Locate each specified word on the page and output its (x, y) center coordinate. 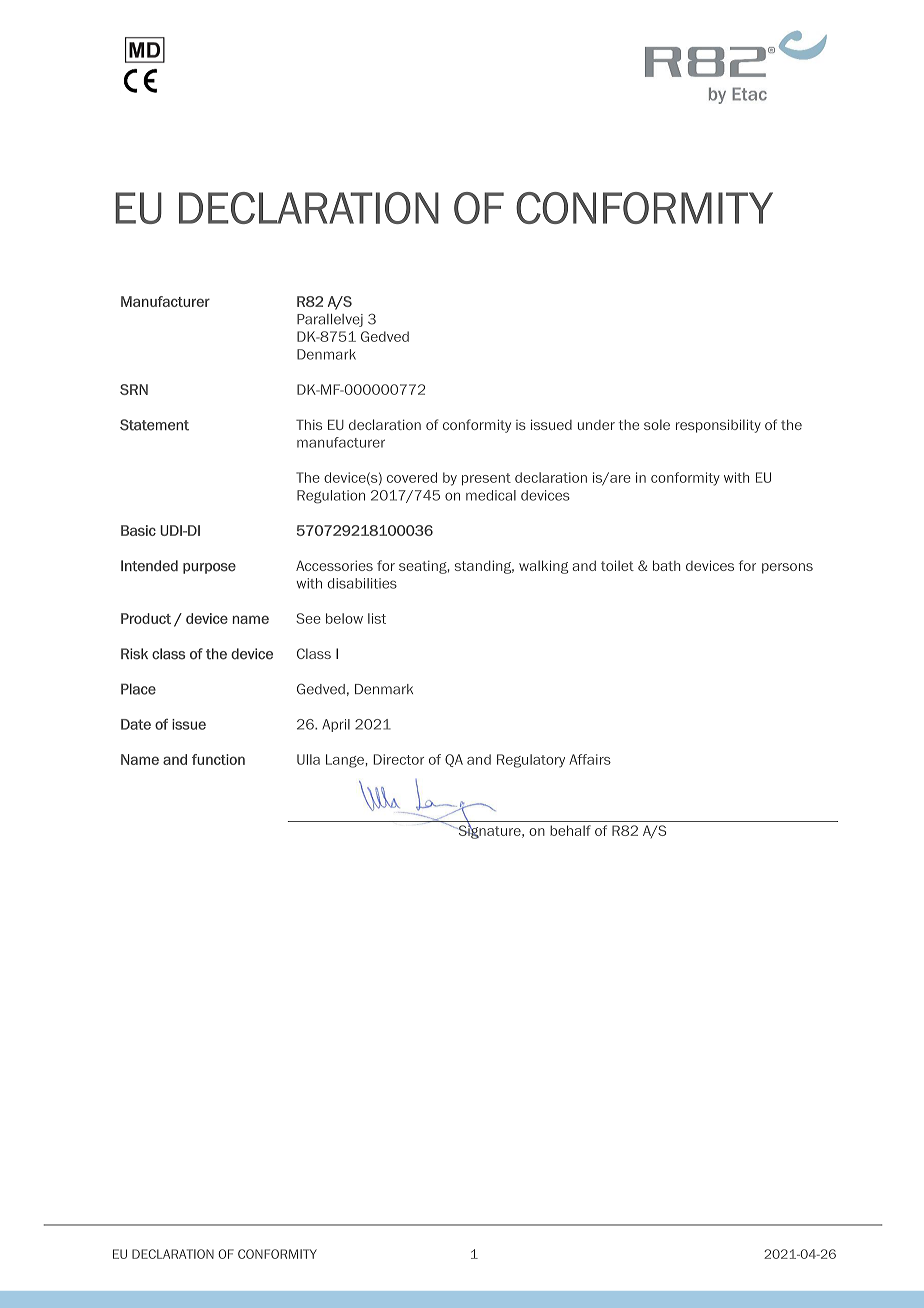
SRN (134, 389)
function (218, 759)
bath (666, 565)
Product (146, 618)
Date (136, 724)
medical (491, 495)
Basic (138, 530)
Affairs (590, 759)
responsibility (718, 426)
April (336, 725)
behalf (570, 830)
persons (787, 568)
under (596, 425)
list (377, 618)
